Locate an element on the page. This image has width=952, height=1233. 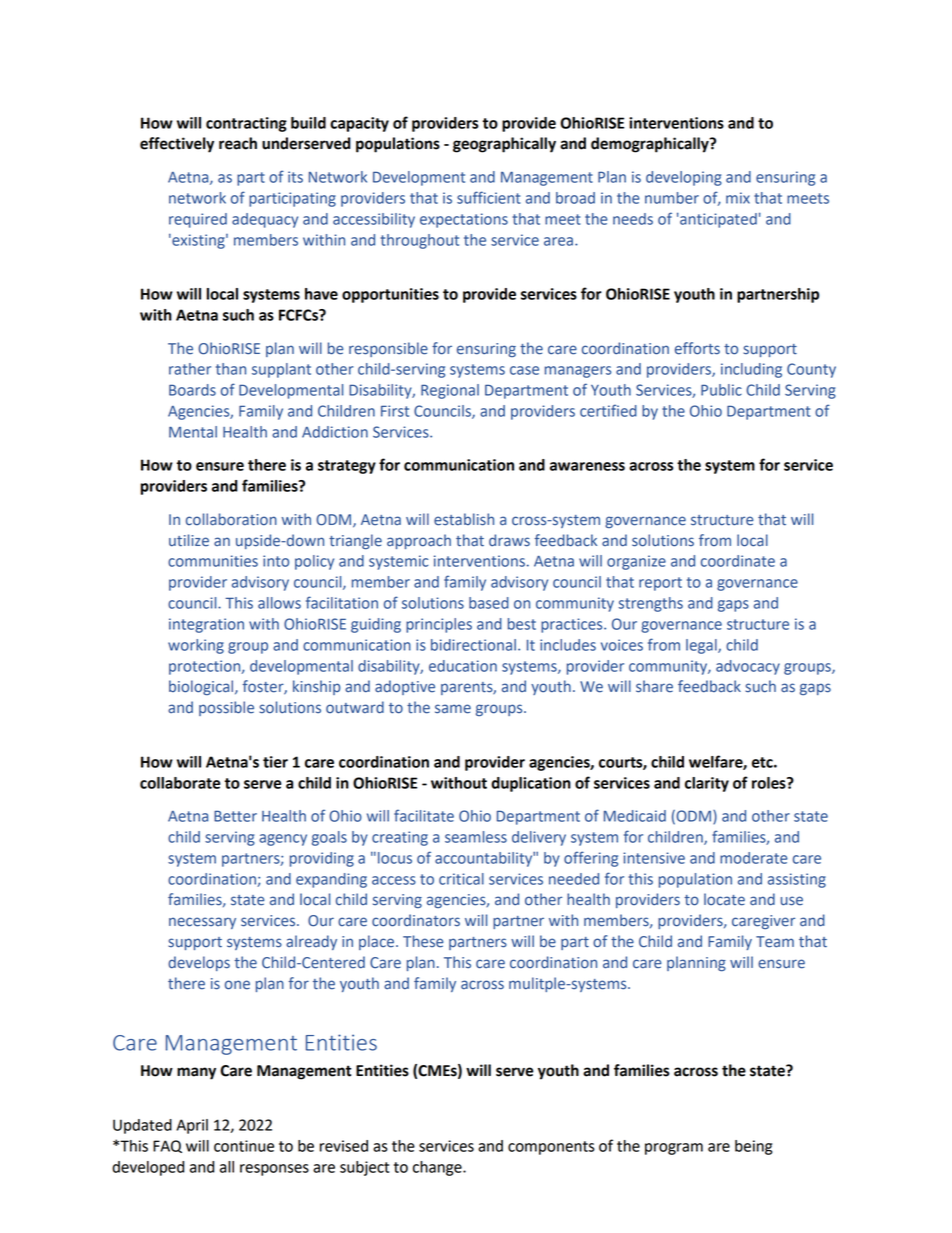
mix is located at coordinates (738, 198).
